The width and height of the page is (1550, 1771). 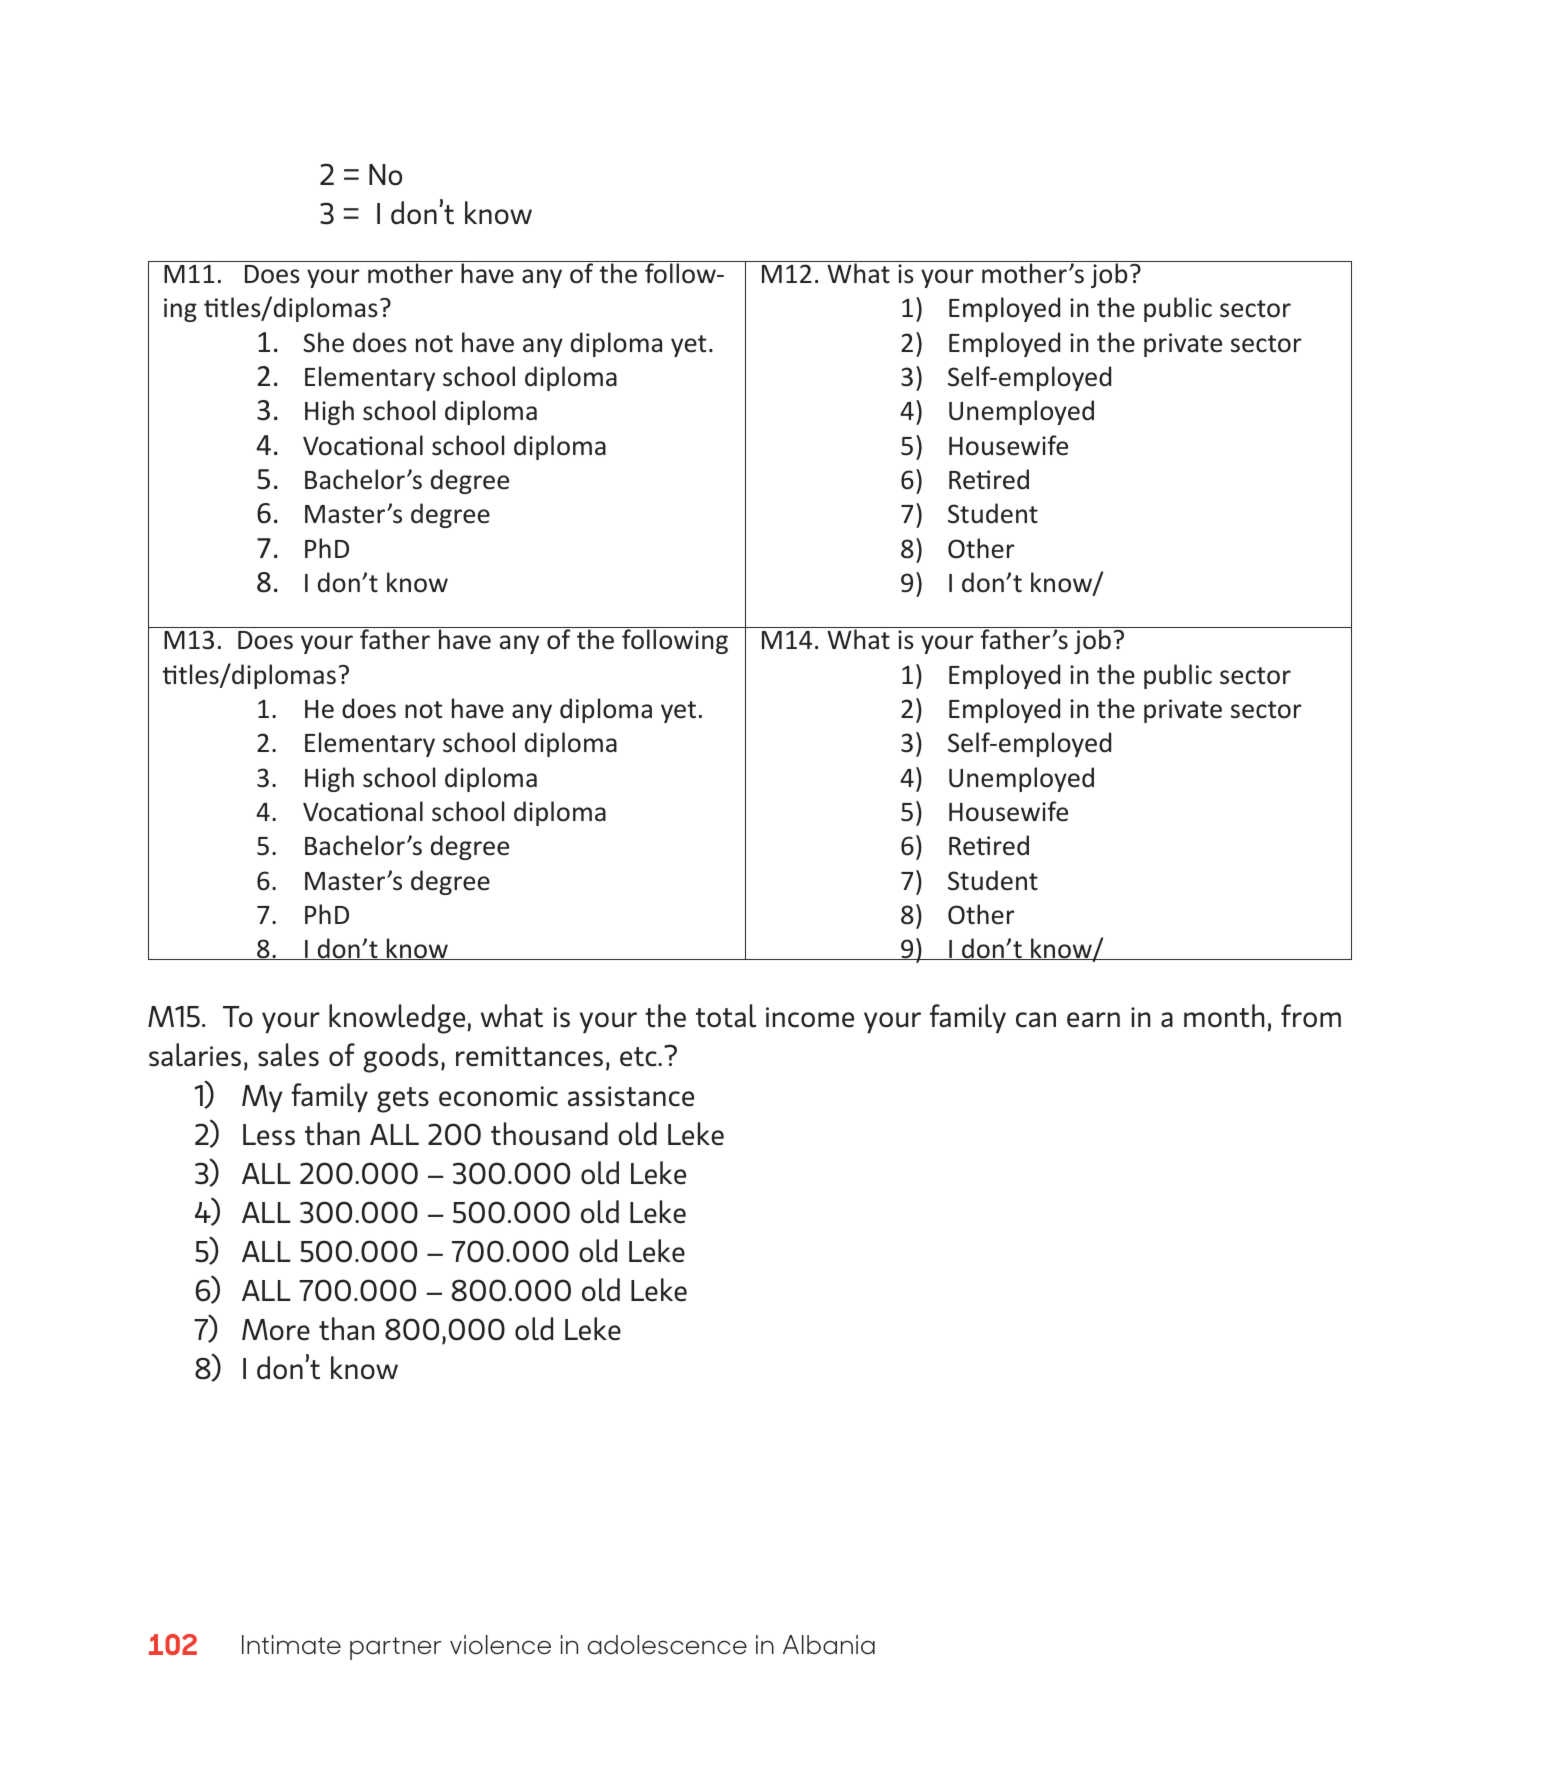 I want to click on from, so click(x=1311, y=1016).
